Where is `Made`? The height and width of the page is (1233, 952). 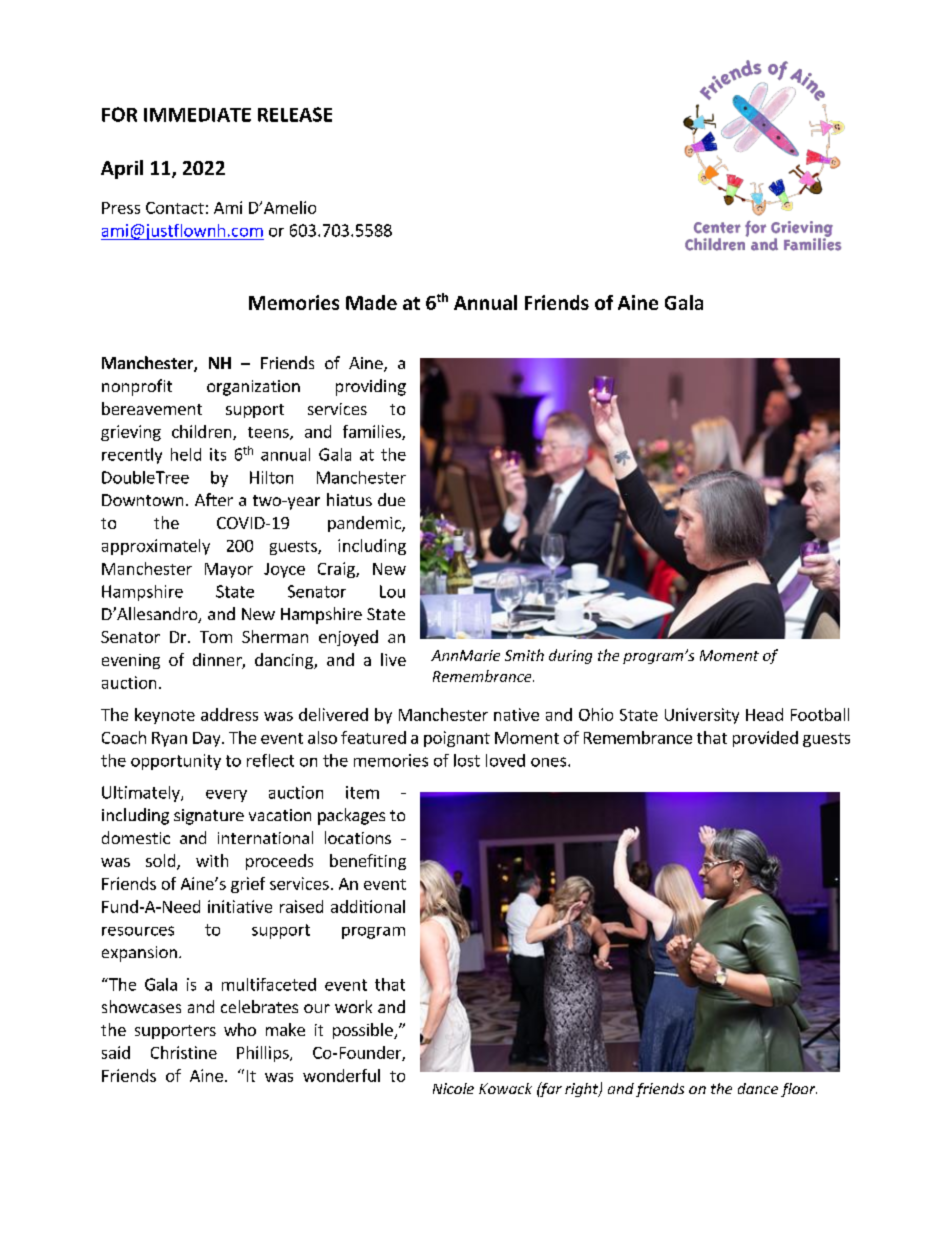 Made is located at coordinates (371, 302).
